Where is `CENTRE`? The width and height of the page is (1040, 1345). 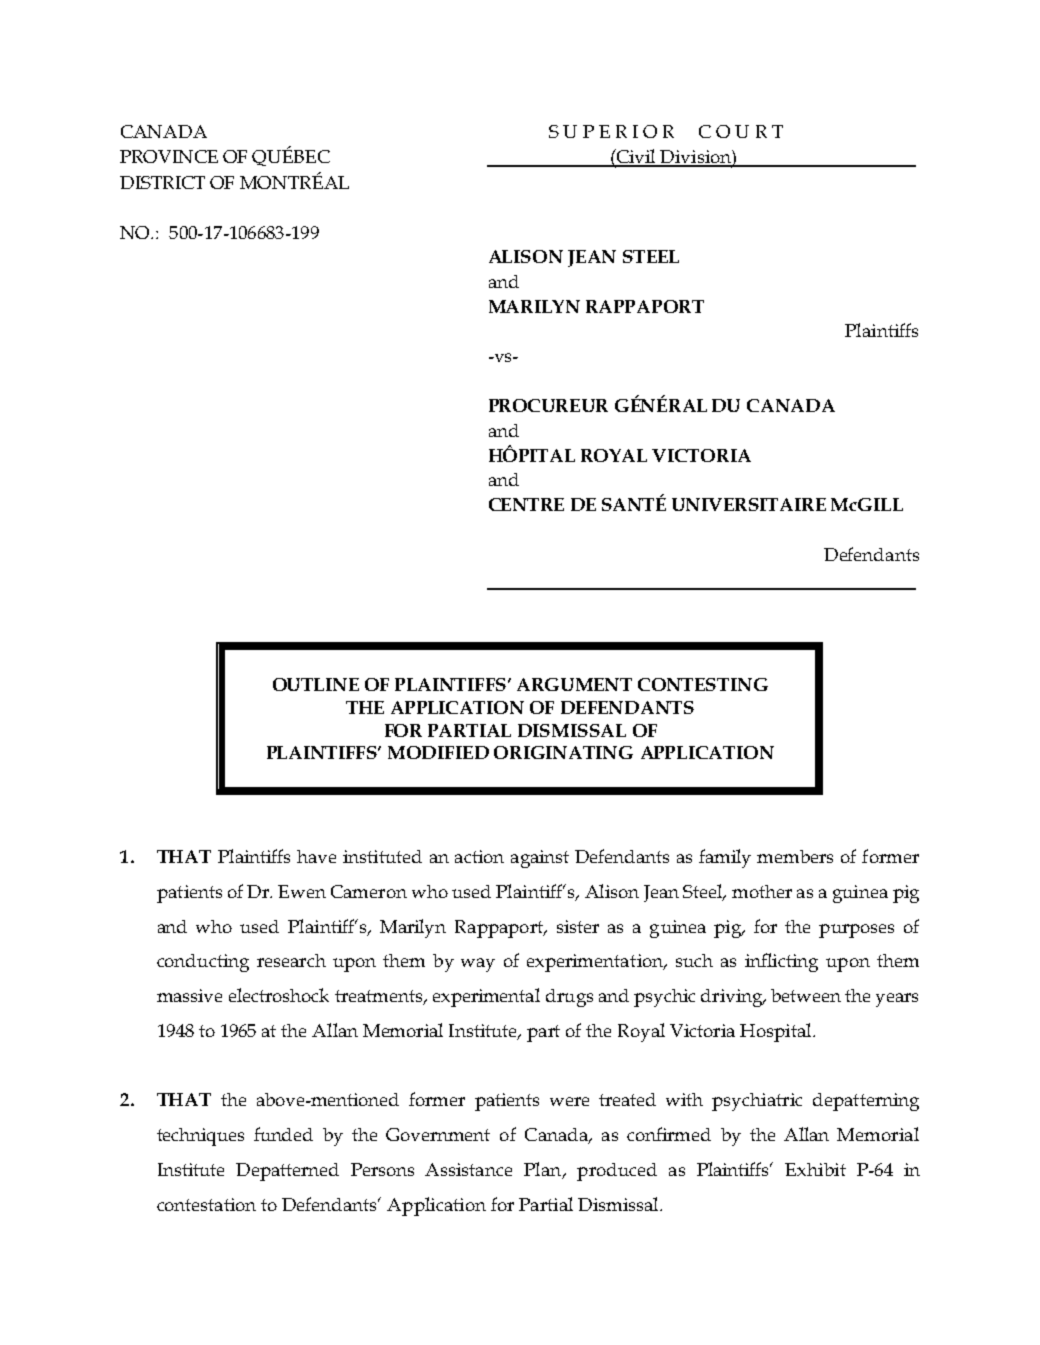 CENTRE is located at coordinates (526, 504).
